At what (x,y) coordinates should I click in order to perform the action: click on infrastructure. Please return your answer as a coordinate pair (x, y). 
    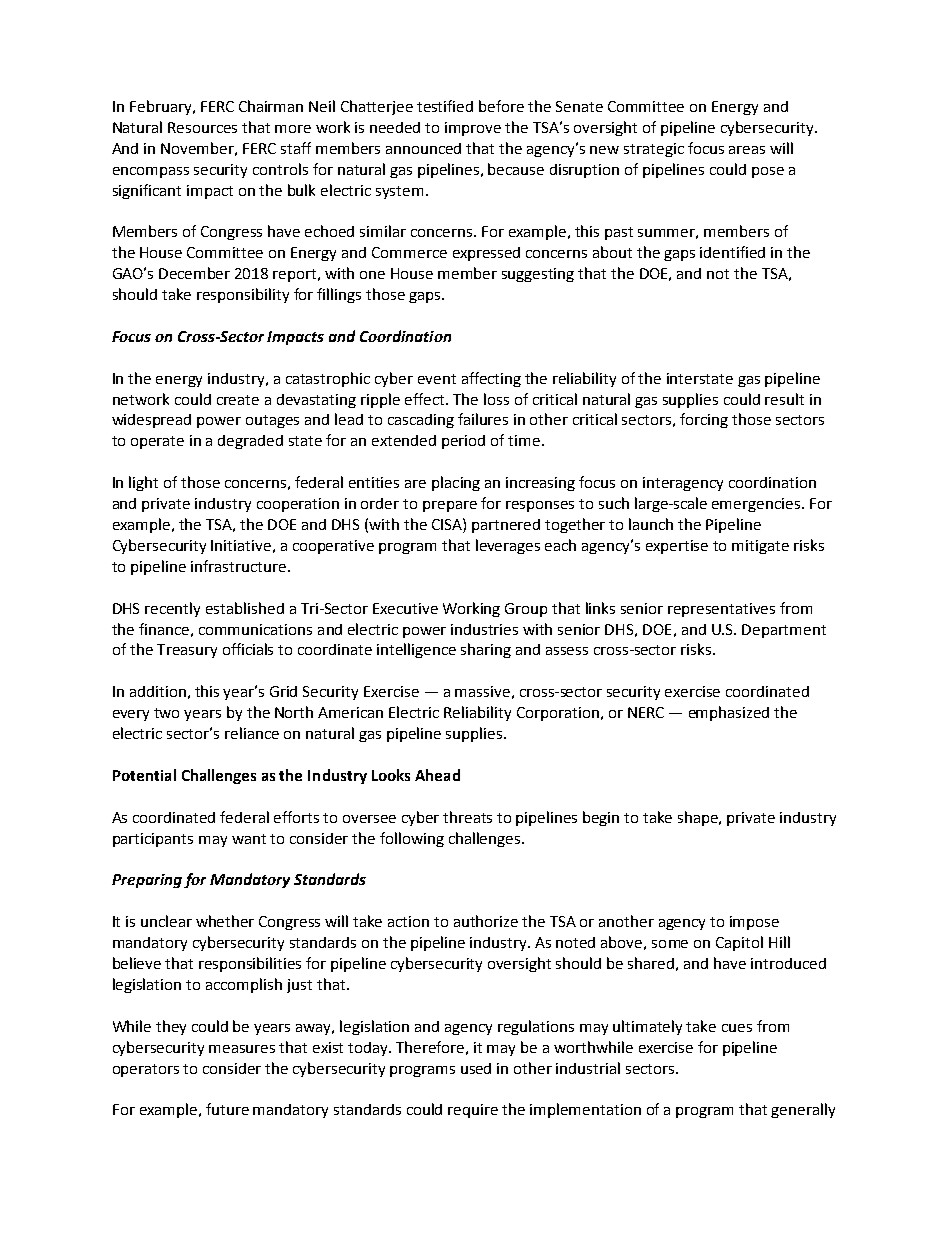
    Looking at the image, I should click on (238, 566).
